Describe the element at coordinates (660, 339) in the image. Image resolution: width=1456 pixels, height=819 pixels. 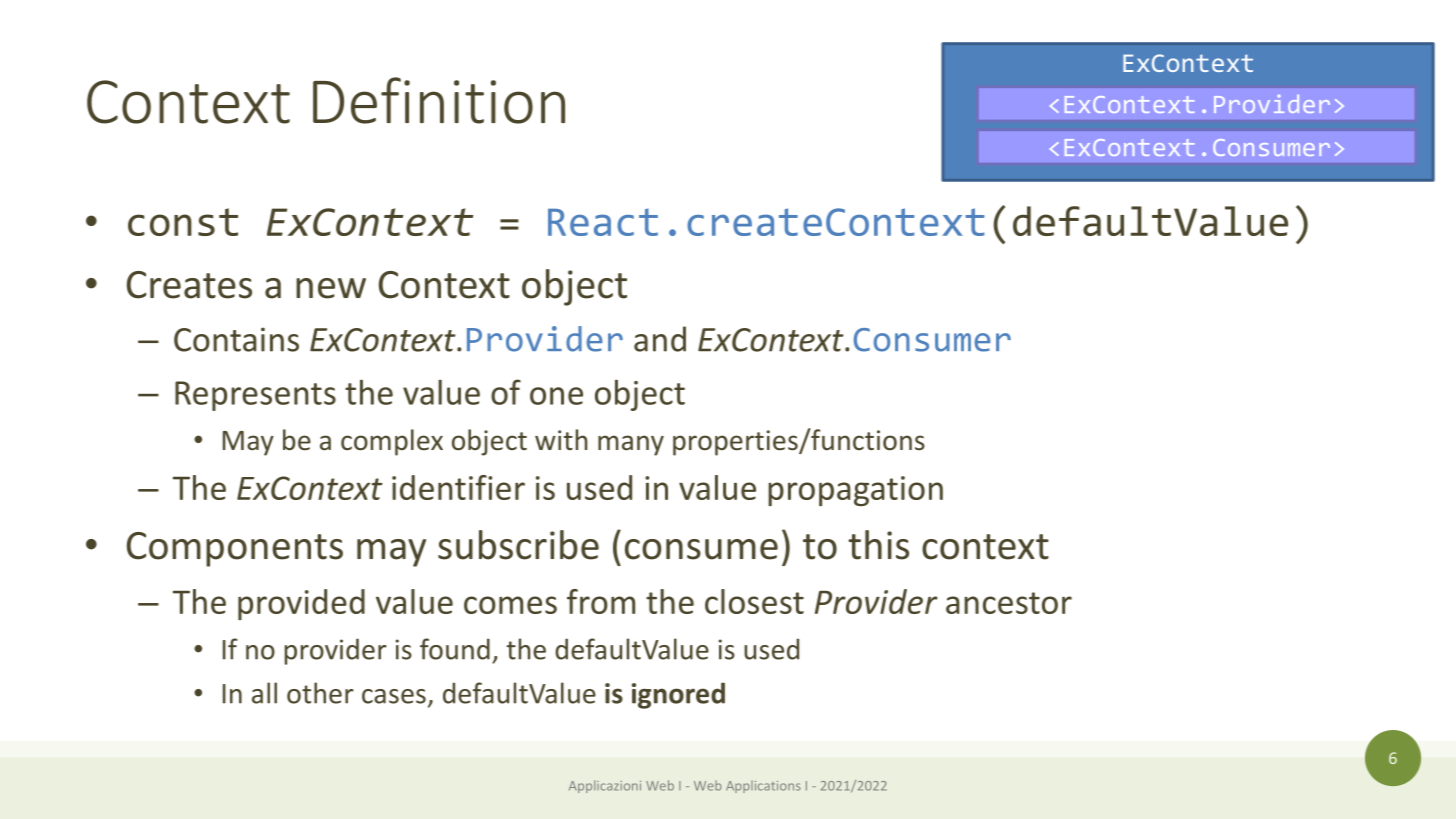
I see `and` at that location.
